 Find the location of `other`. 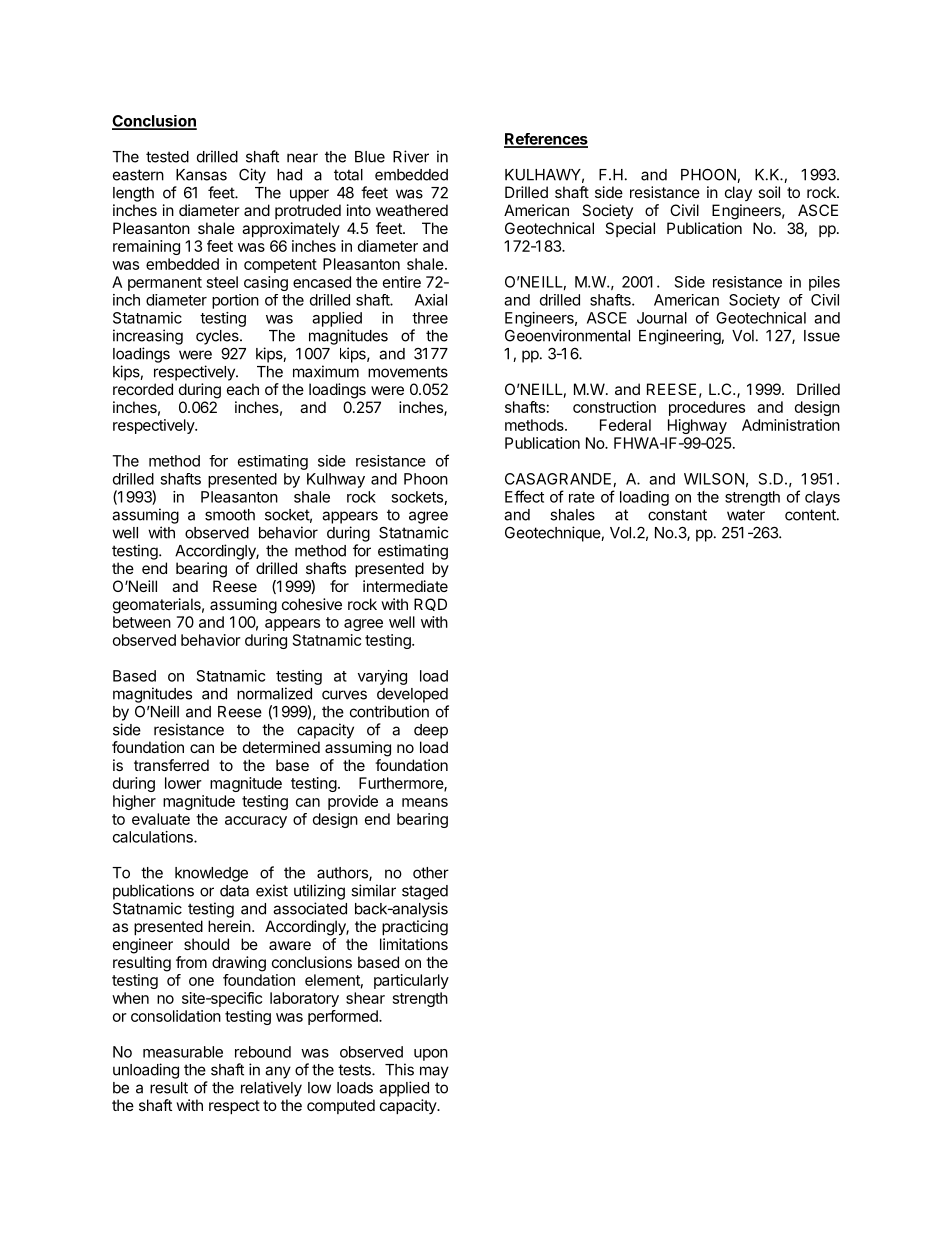

other is located at coordinates (431, 873).
